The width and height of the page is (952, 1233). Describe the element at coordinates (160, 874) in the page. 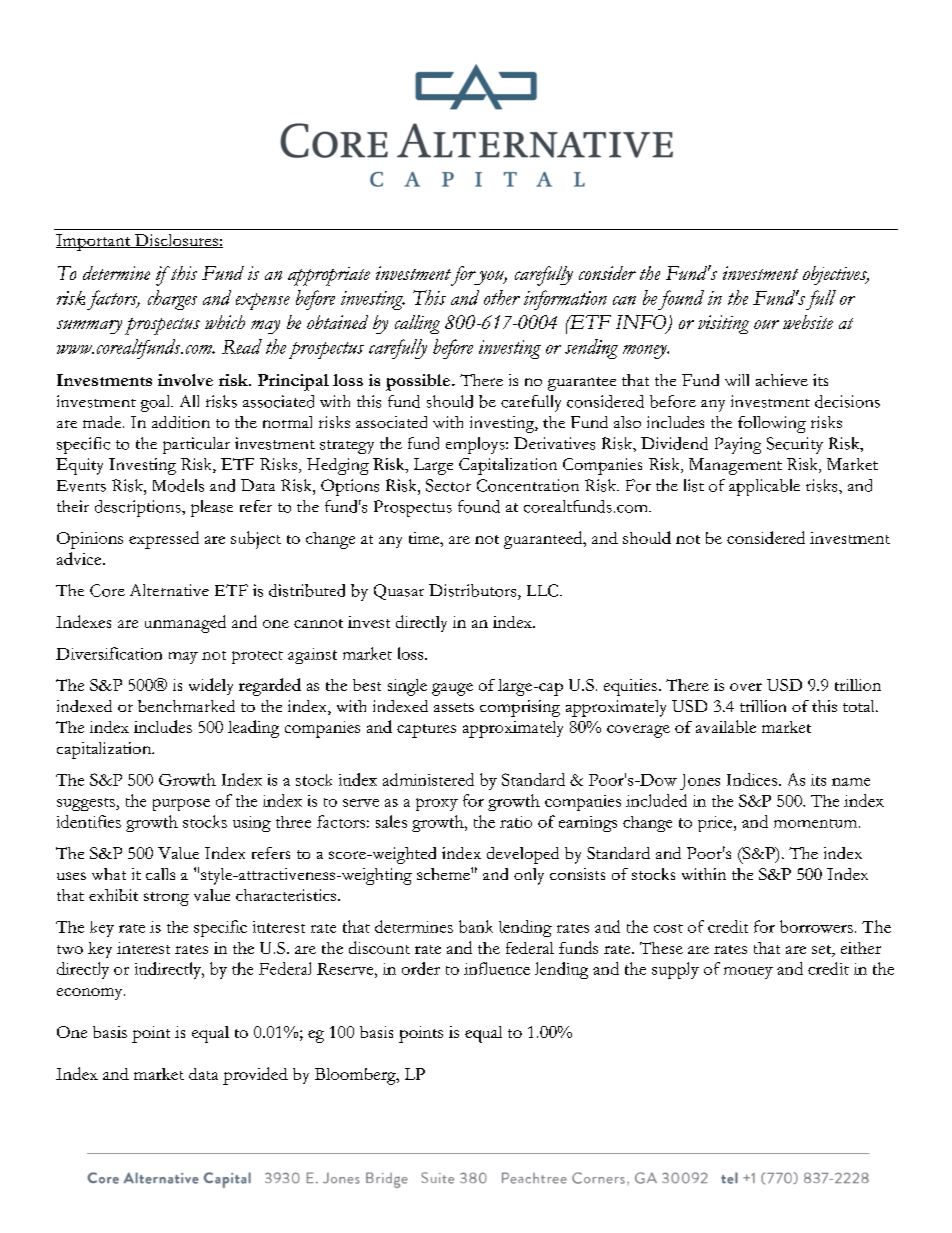

I see `calls` at that location.
